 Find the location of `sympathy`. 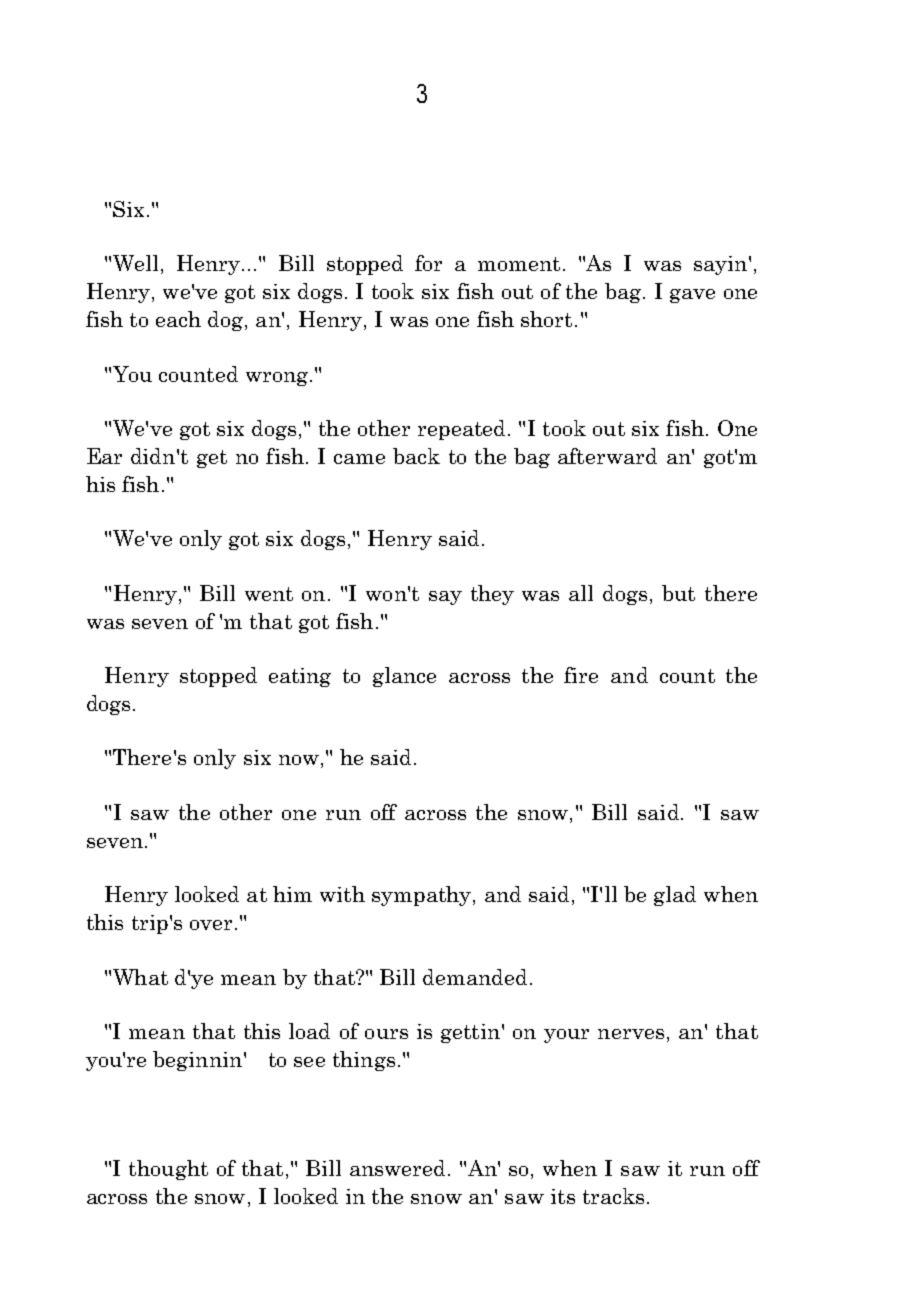

sympathy is located at coordinates (423, 896).
